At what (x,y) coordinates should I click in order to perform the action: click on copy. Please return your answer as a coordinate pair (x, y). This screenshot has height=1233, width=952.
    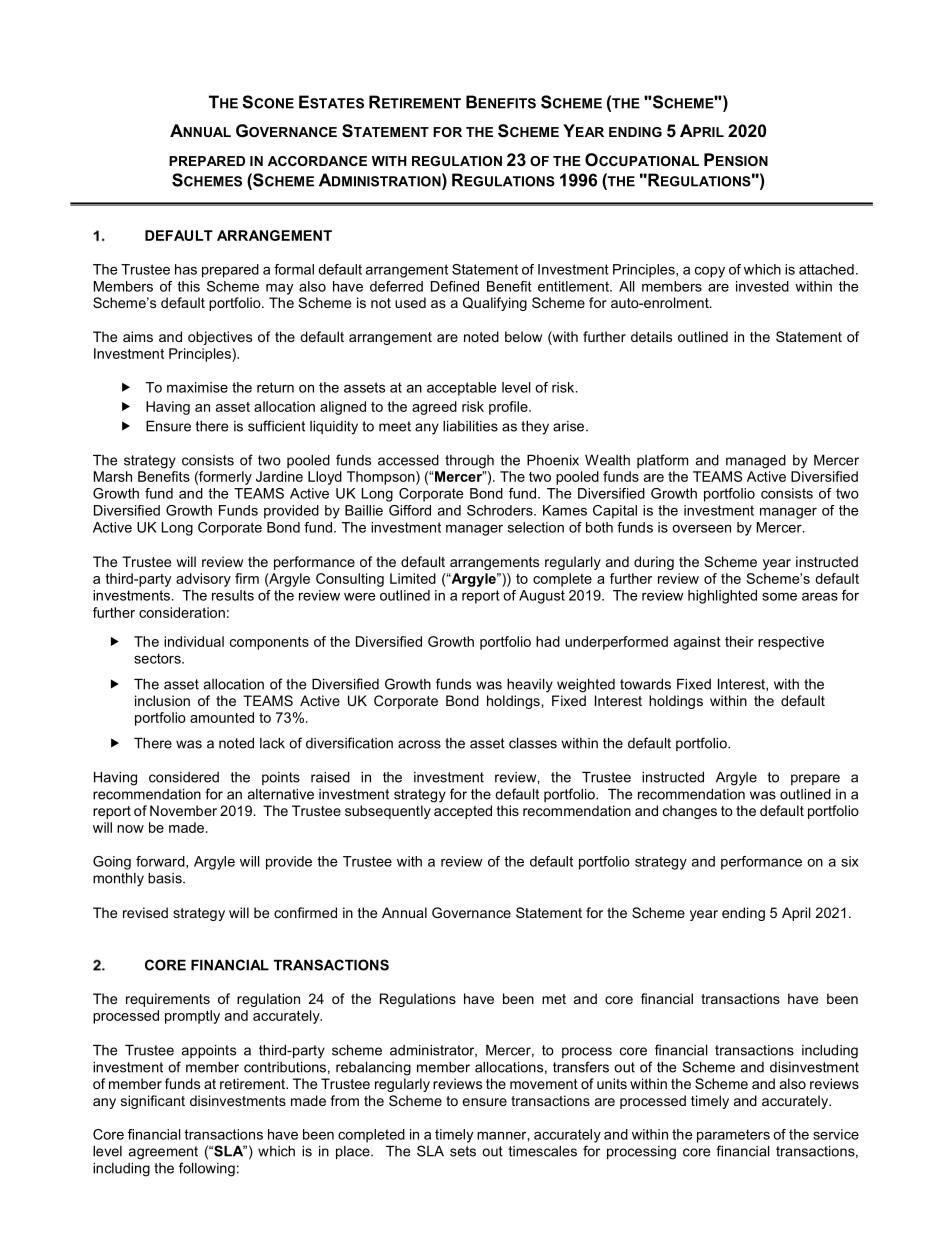
    Looking at the image, I should click on (710, 272).
